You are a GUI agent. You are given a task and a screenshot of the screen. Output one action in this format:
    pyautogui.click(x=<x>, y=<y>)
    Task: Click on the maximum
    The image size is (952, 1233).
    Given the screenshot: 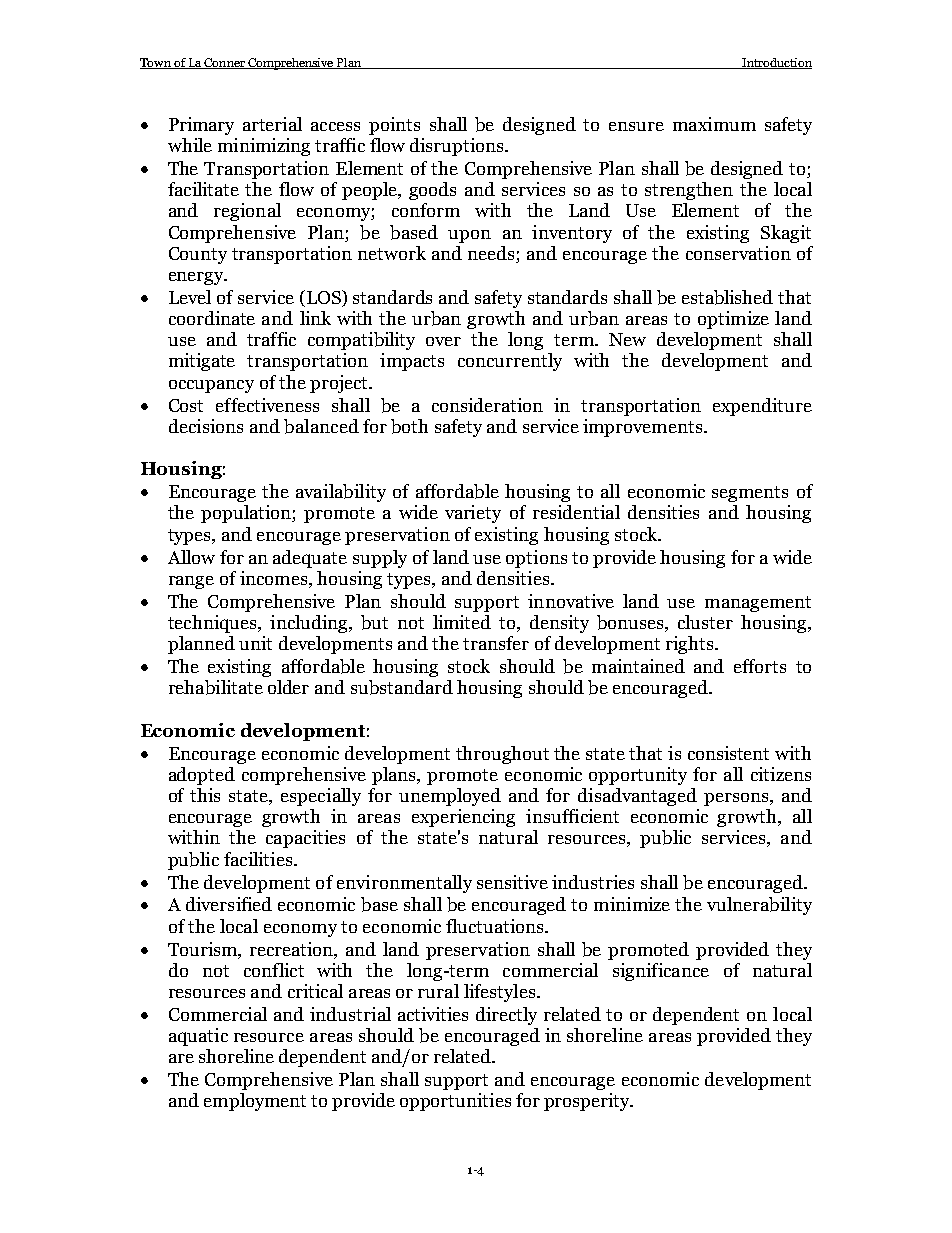 What is the action you would take?
    pyautogui.click(x=714, y=124)
